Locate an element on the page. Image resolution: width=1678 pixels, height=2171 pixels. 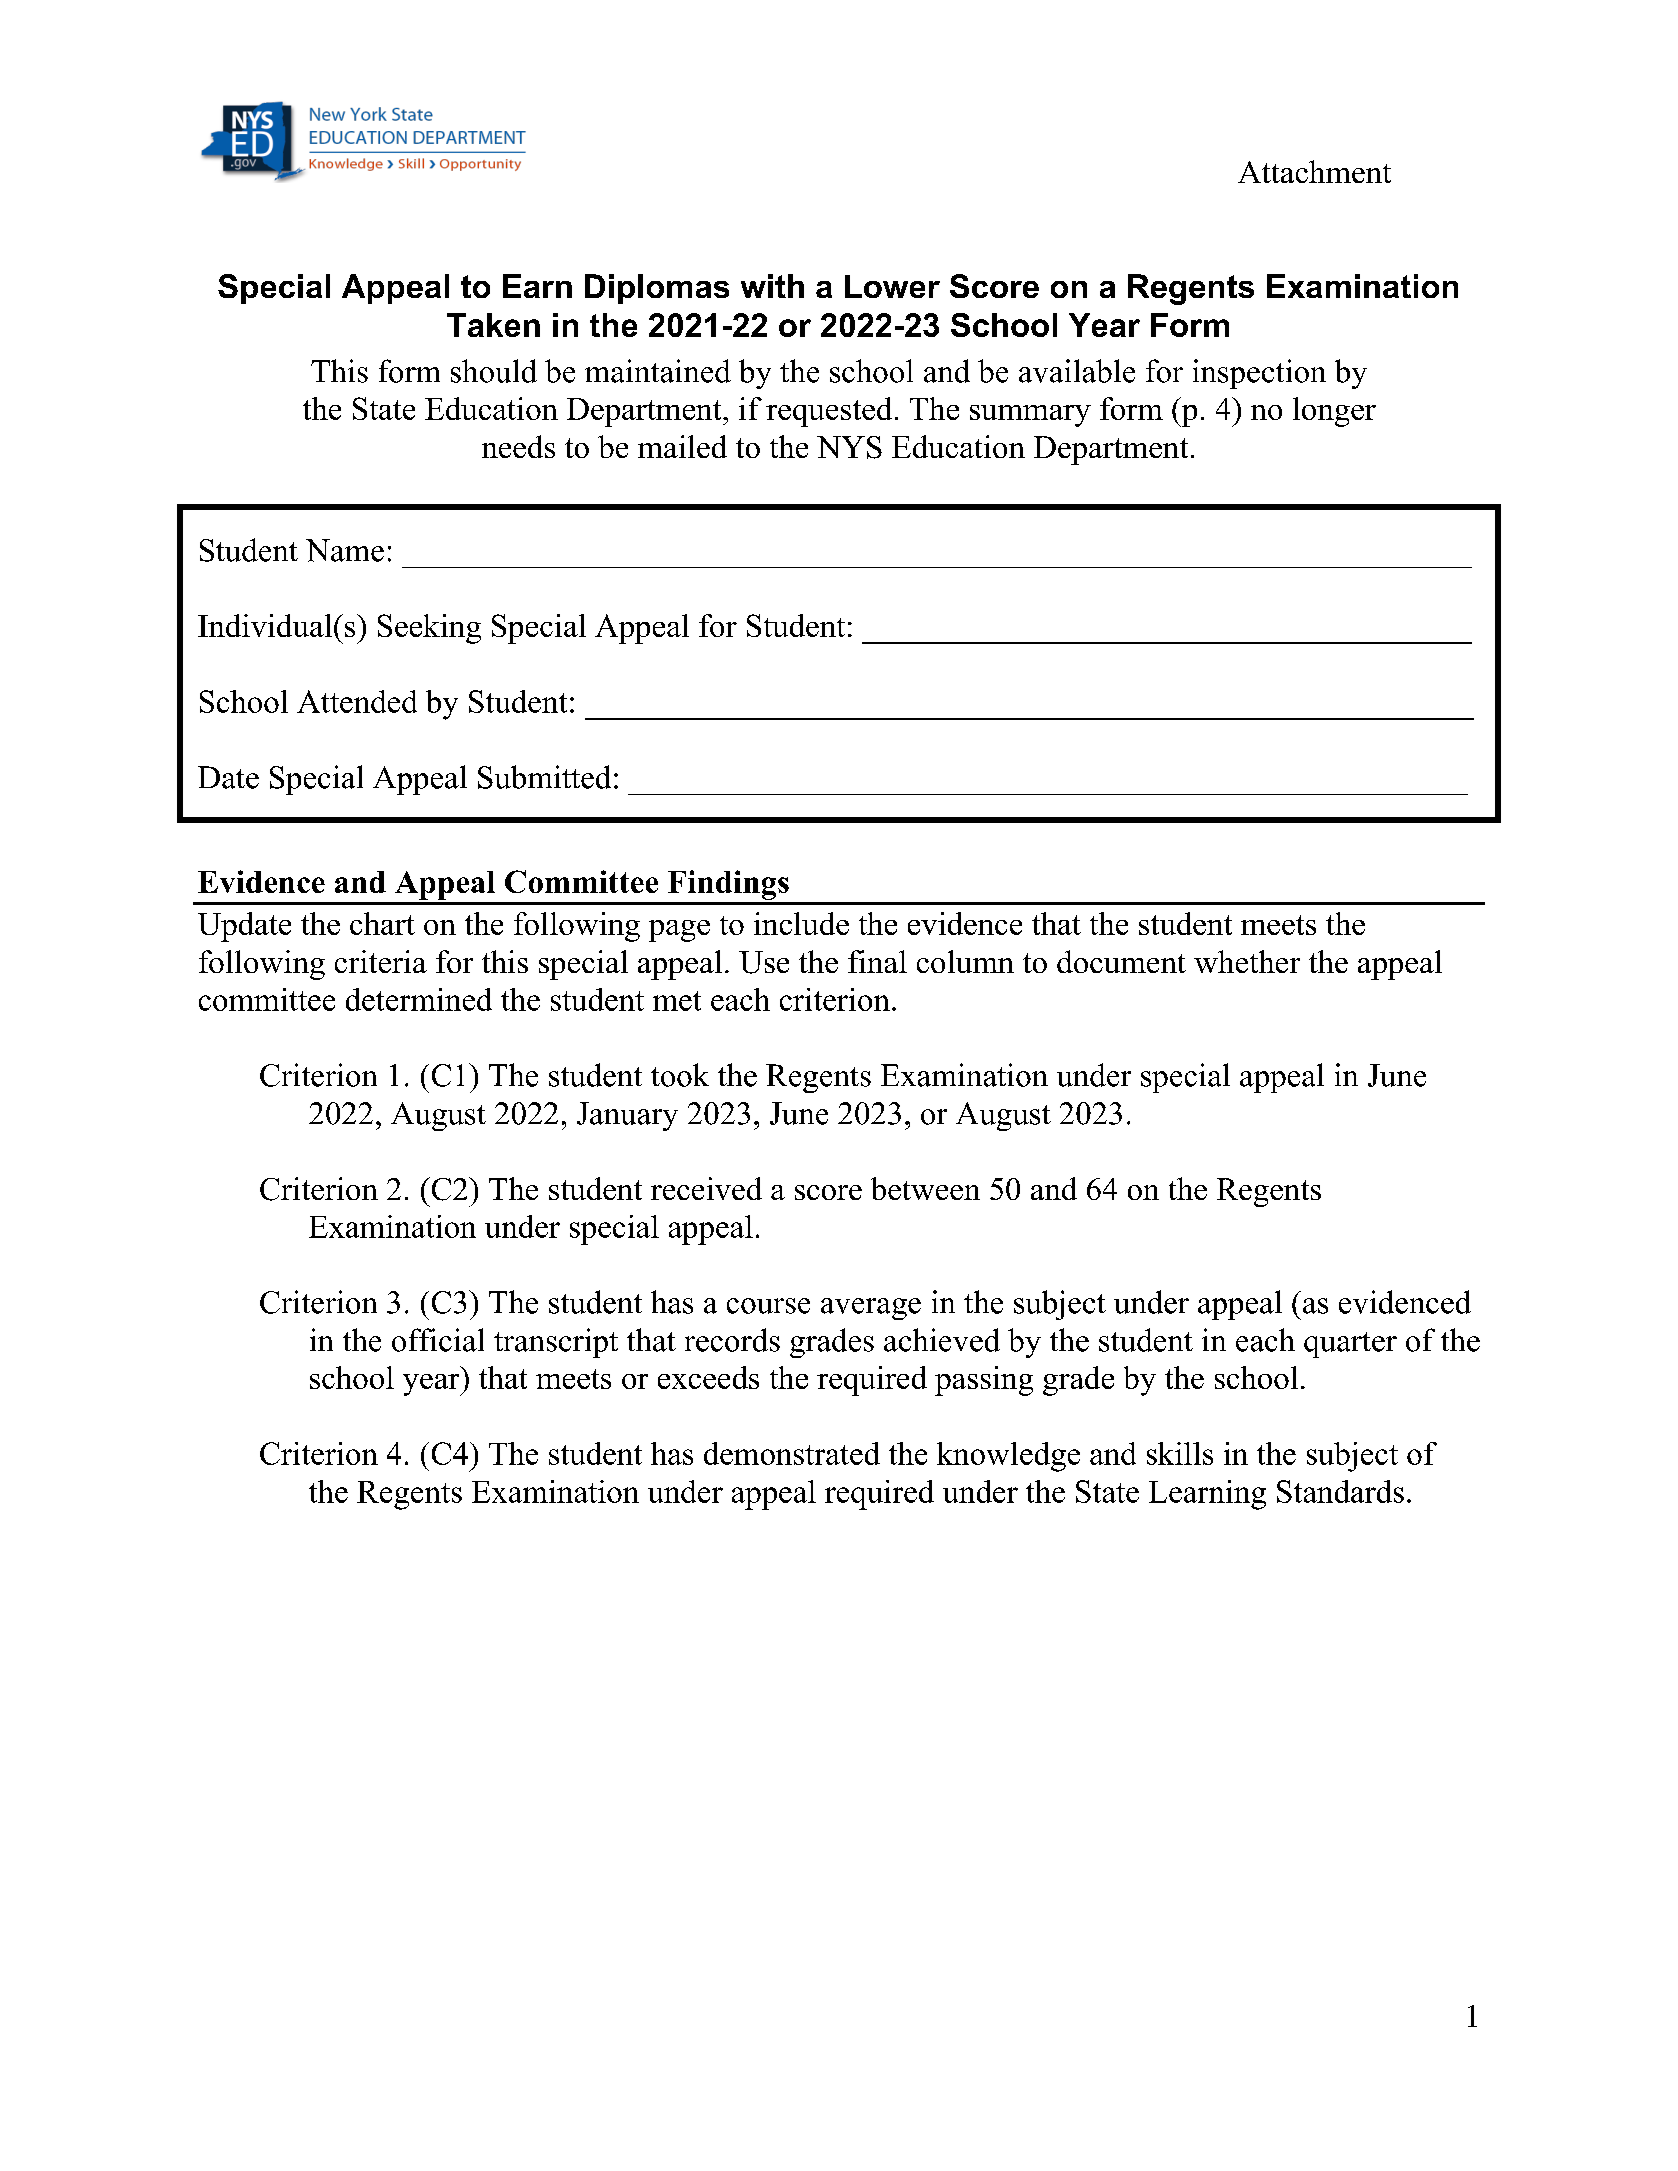
demonstrated is located at coordinates (792, 1453).
